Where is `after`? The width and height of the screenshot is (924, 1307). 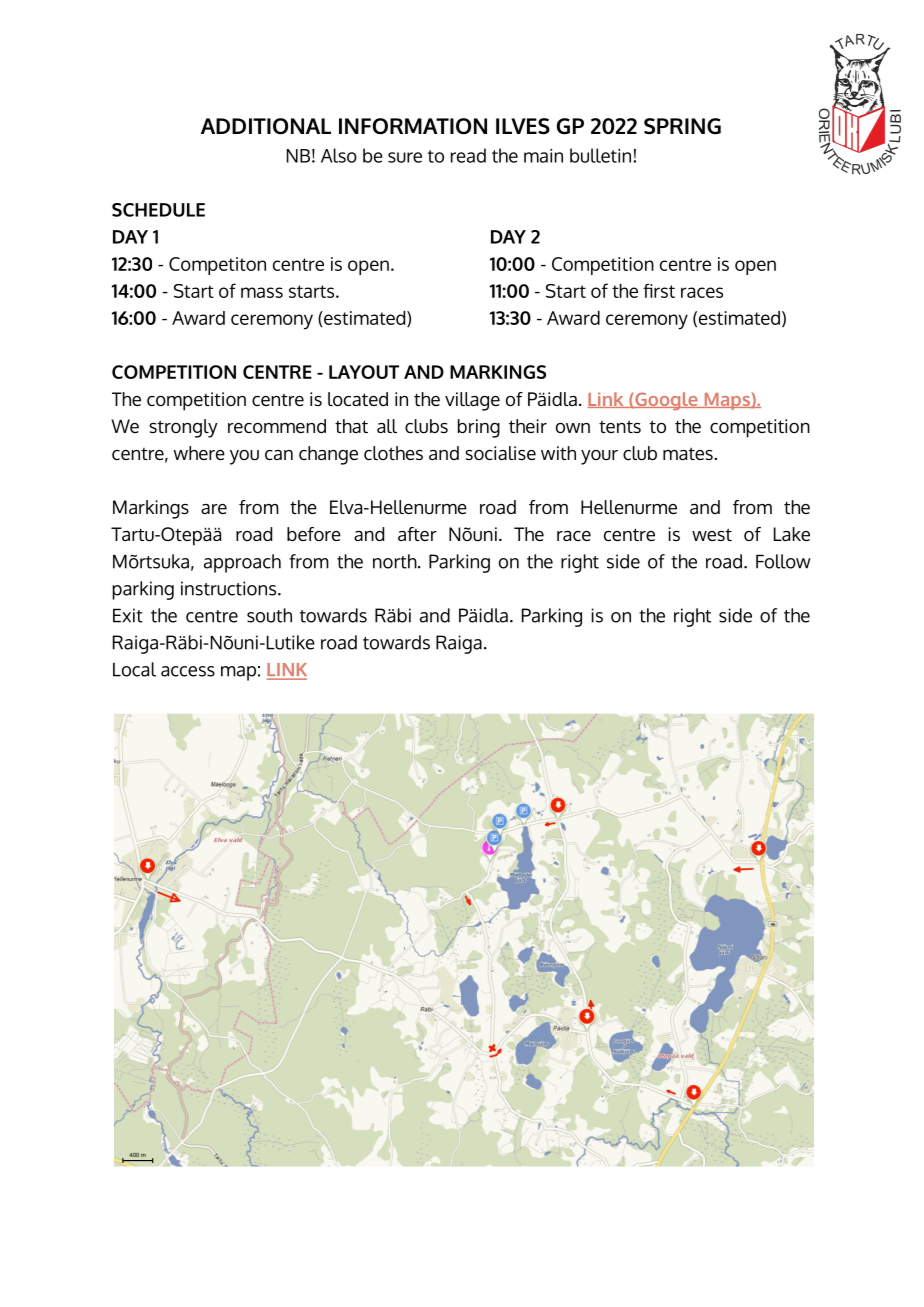
after is located at coordinates (417, 534).
